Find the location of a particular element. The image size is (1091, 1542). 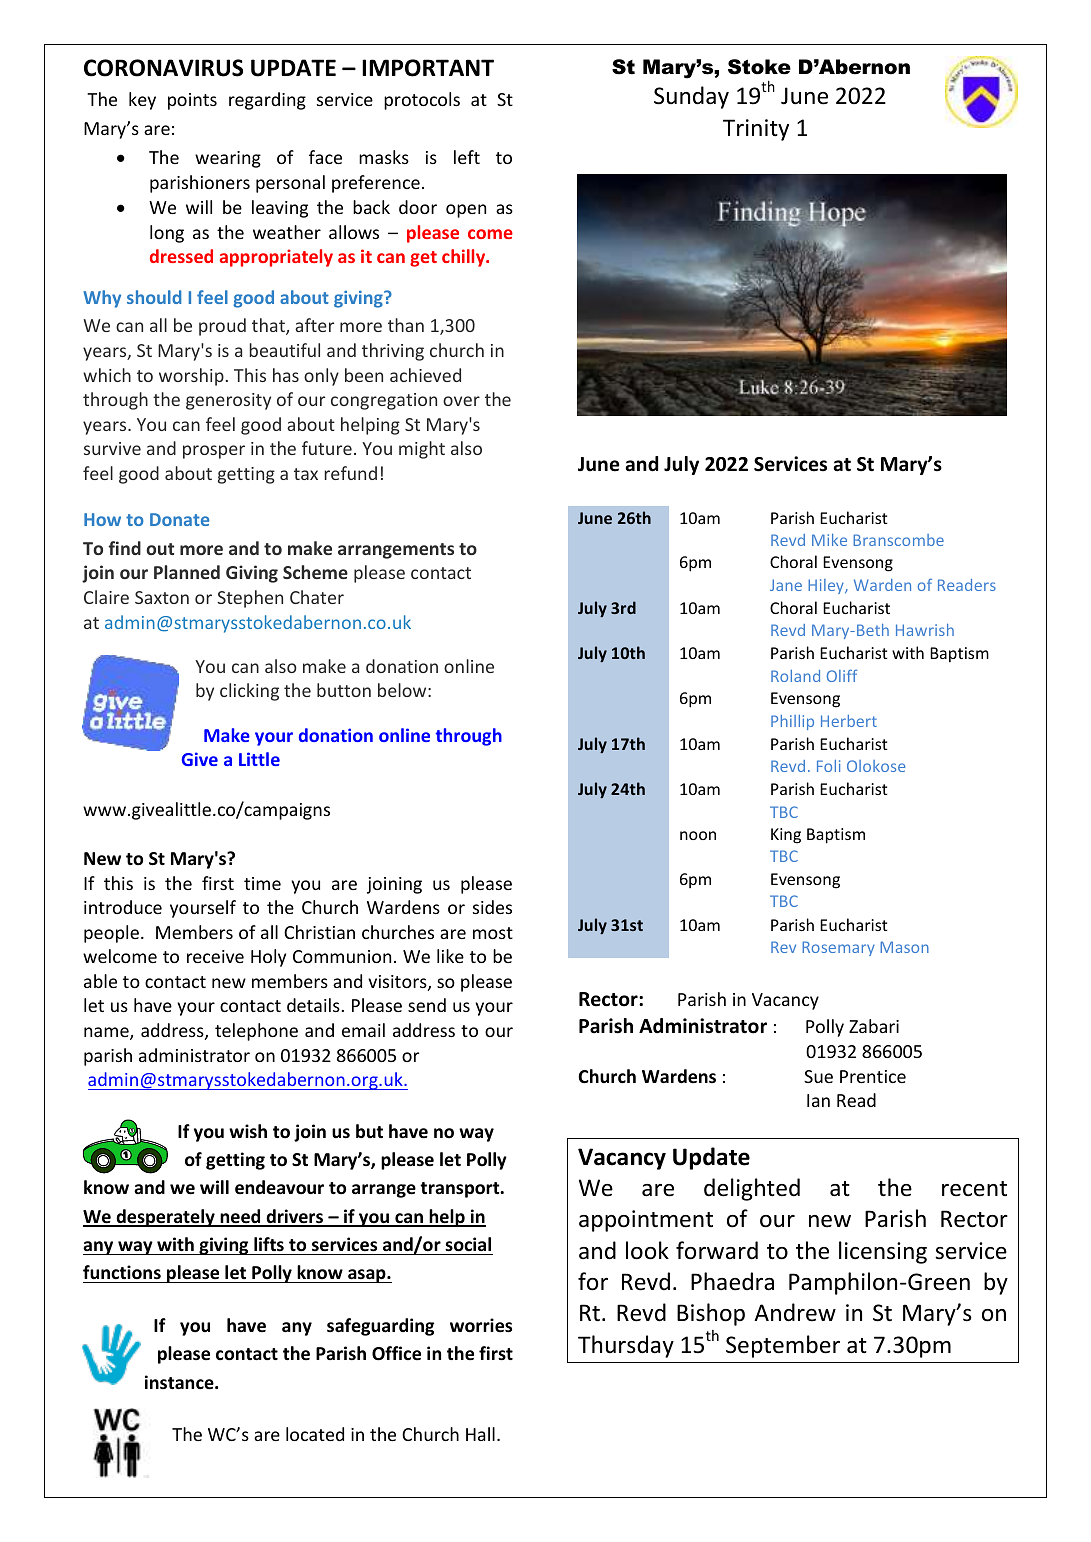

points is located at coordinates (192, 101).
